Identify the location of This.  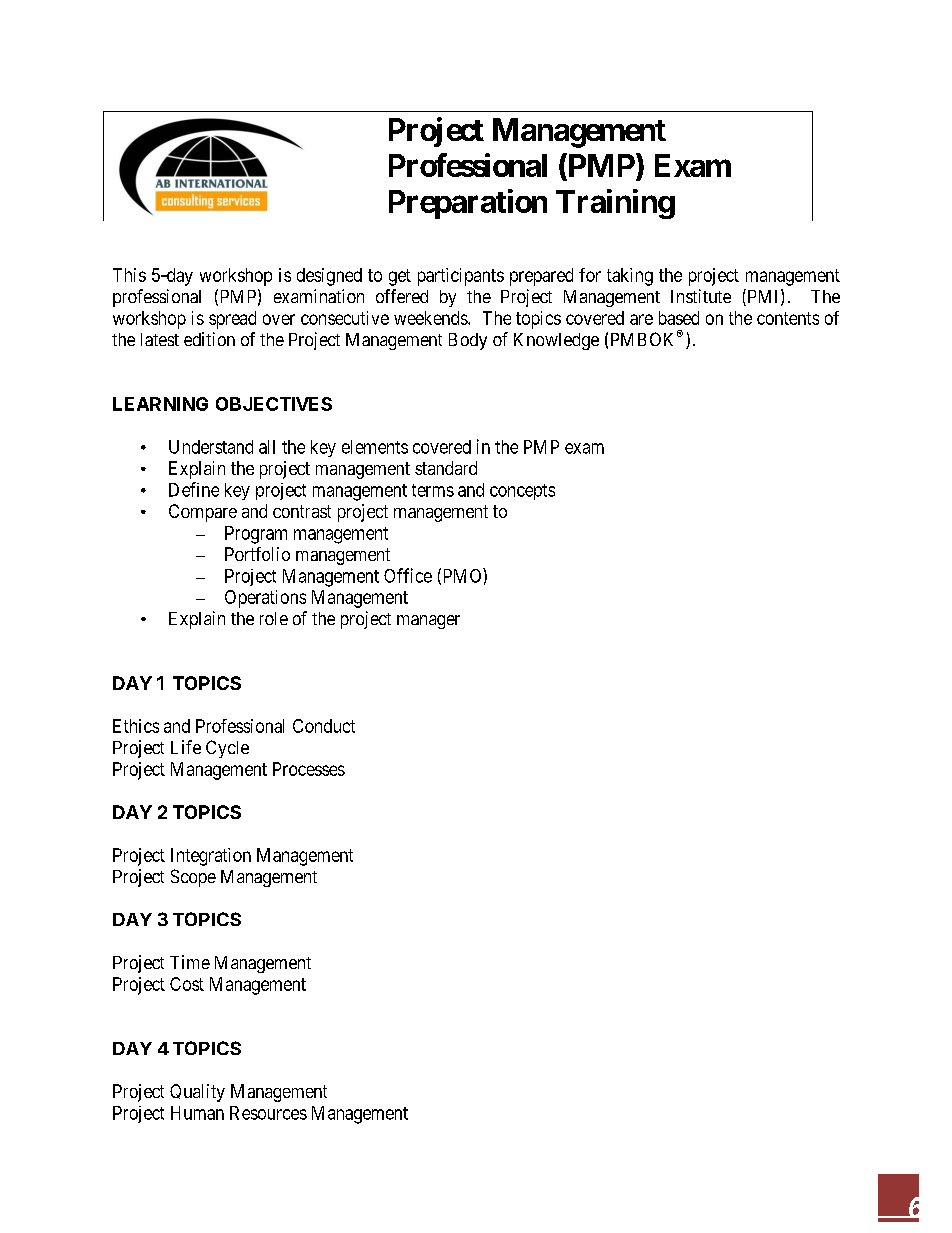
(129, 275).
